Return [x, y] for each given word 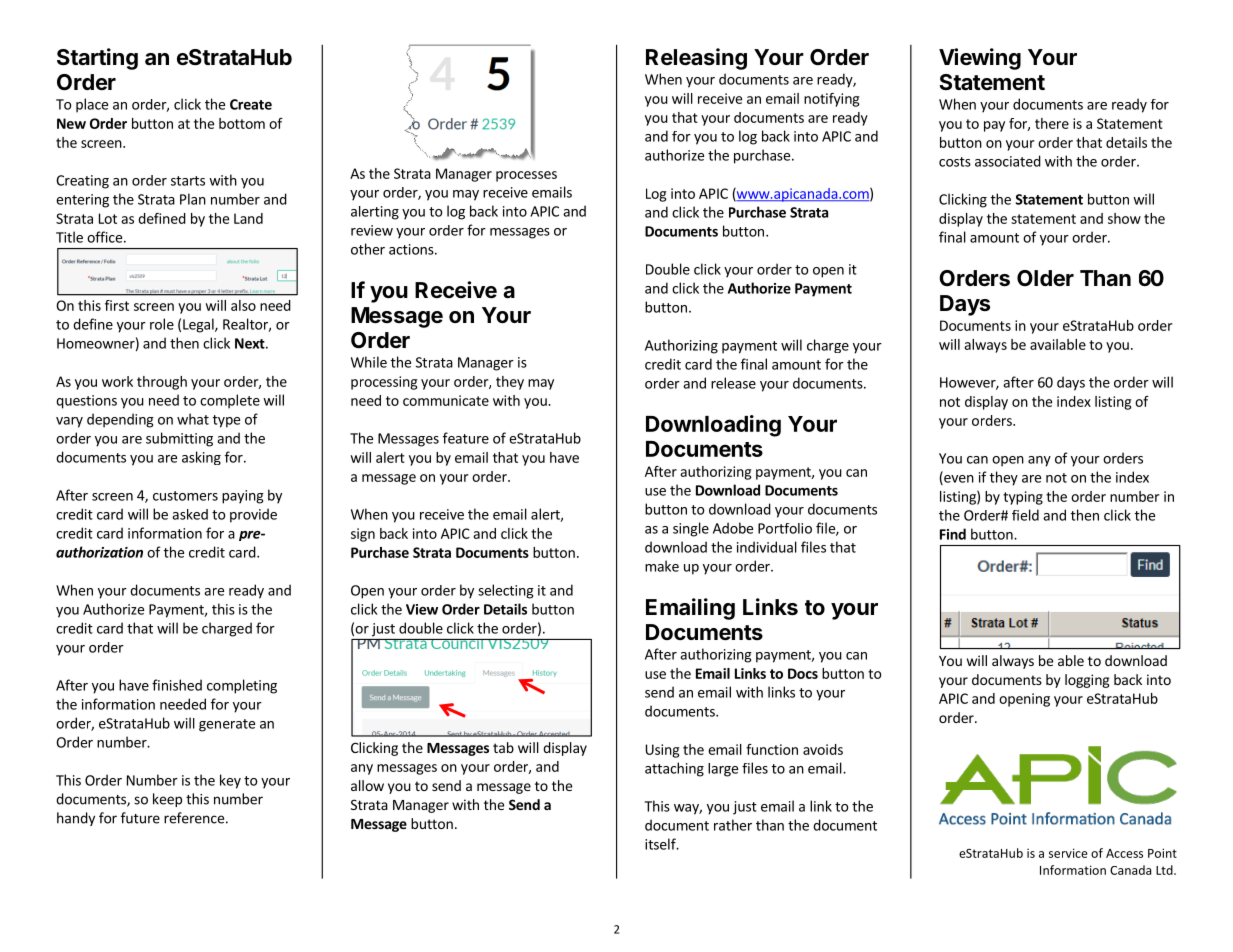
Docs [803, 673]
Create [251, 104]
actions [412, 249]
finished [177, 685]
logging [1087, 681]
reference [194, 818]
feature [466, 438]
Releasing [696, 59]
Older [1045, 278]
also [243, 305]
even [958, 480]
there [1052, 123]
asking [201, 458]
